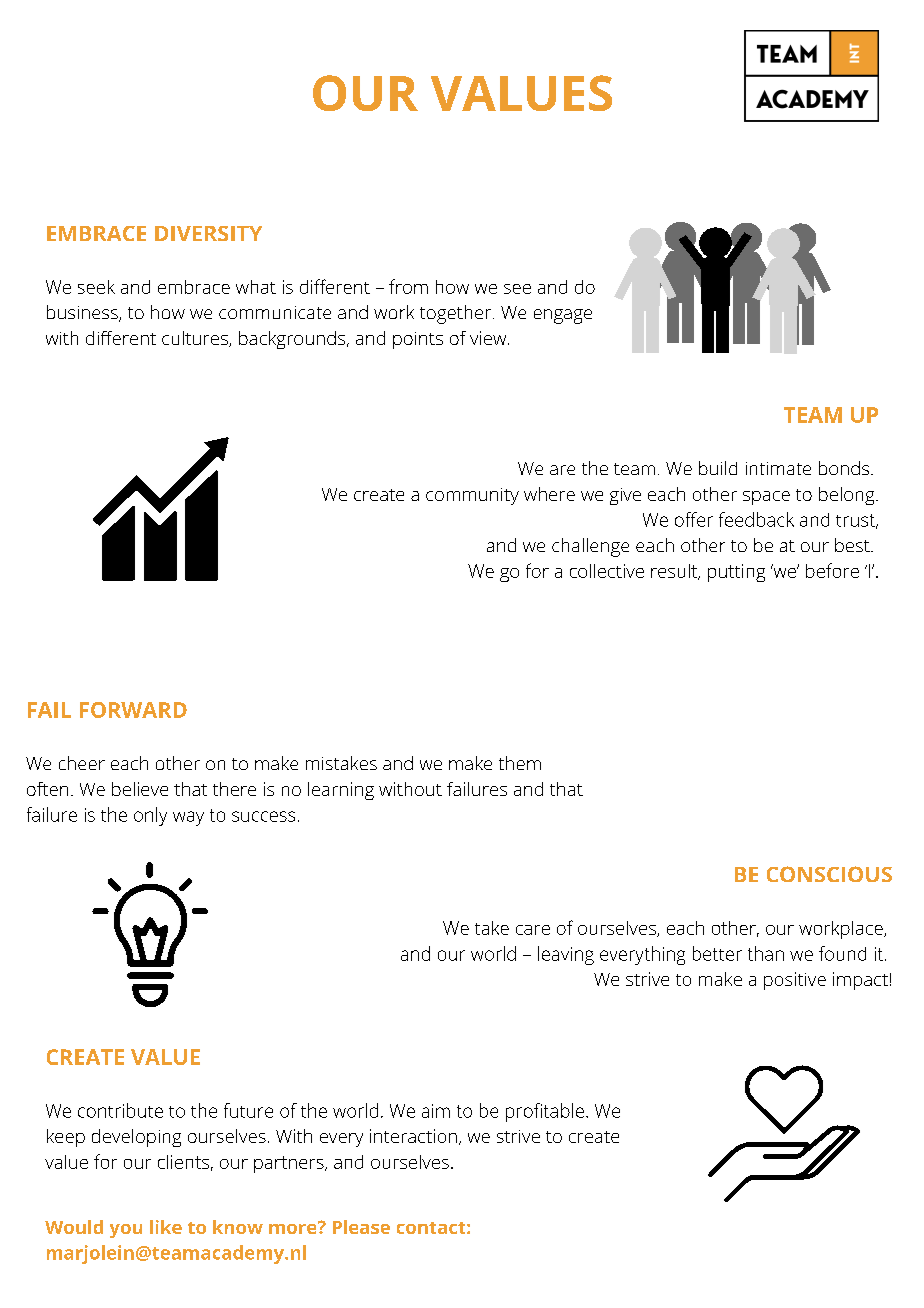 Image resolution: width=924 pixels, height=1308 pixels. What do you see at coordinates (520, 763) in the screenshot?
I see `them` at bounding box center [520, 763].
